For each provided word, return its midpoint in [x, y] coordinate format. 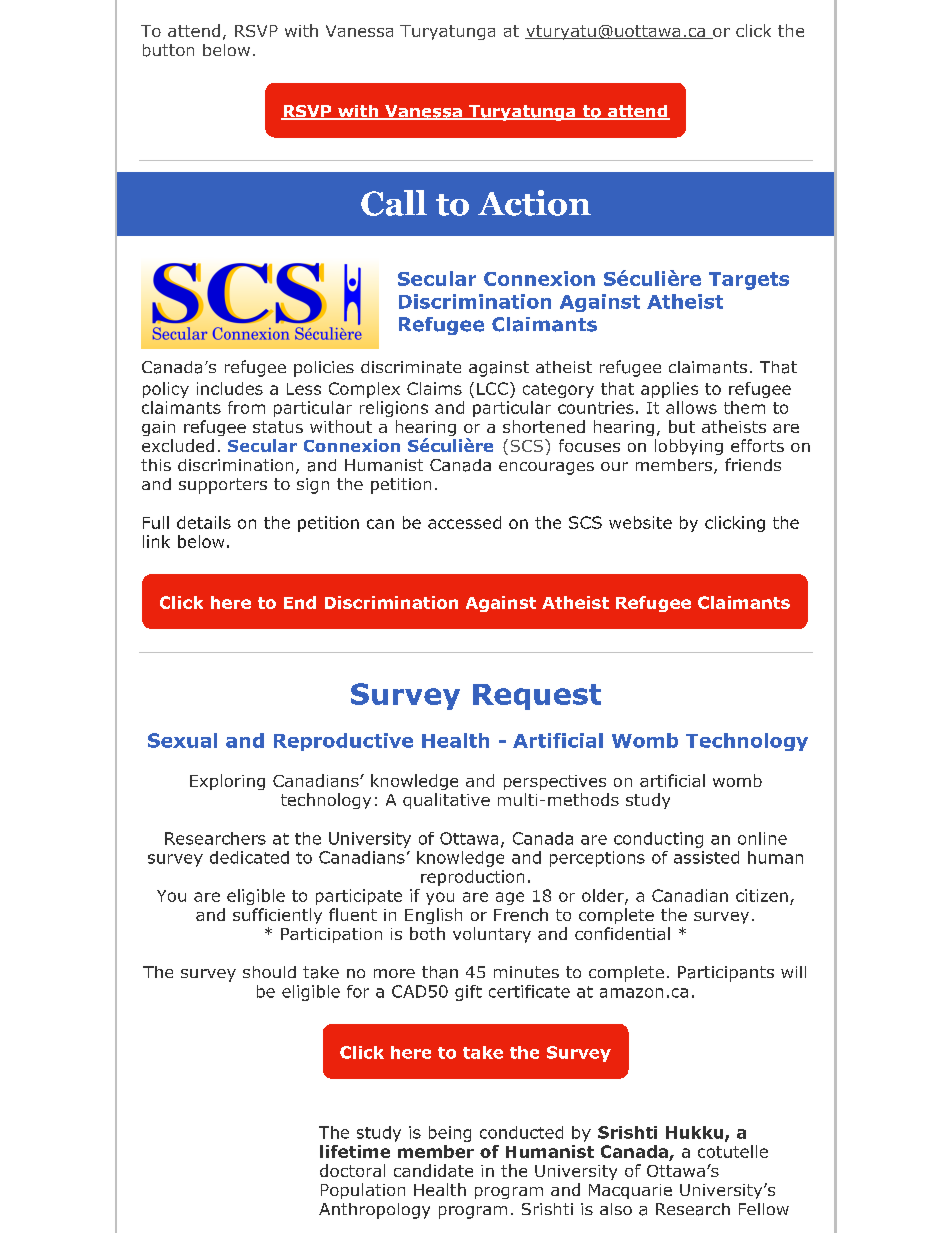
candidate [433, 1170]
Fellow [764, 1209]
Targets [749, 281]
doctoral [352, 1170]
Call [394, 203]
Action [534, 203]
